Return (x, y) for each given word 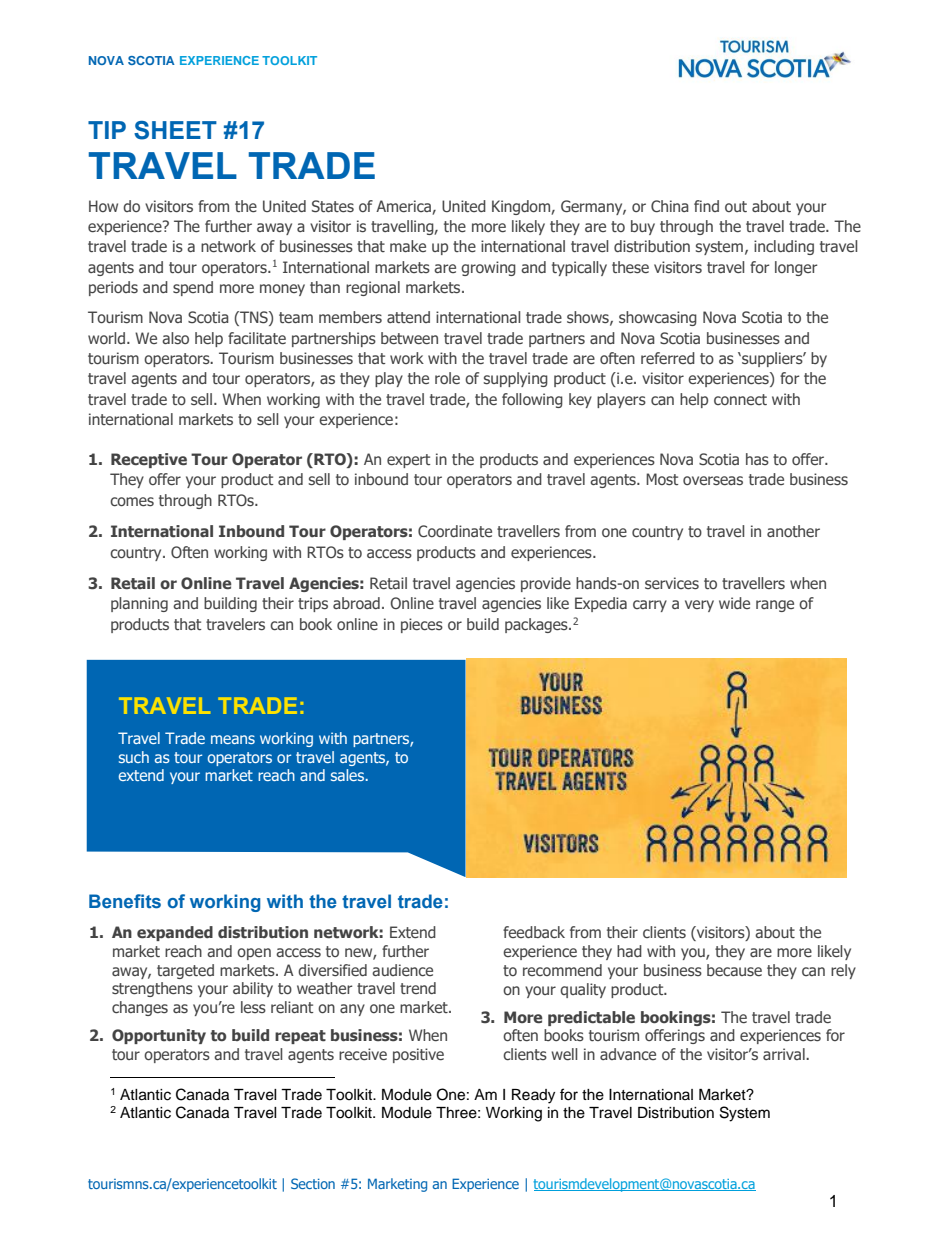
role (447, 378)
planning (139, 604)
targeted (185, 971)
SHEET (175, 130)
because (734, 970)
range (775, 606)
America (404, 207)
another (793, 531)
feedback (534, 932)
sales (349, 775)
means (233, 739)
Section (313, 1183)
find (706, 206)
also (175, 338)
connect (740, 399)
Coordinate (455, 531)
